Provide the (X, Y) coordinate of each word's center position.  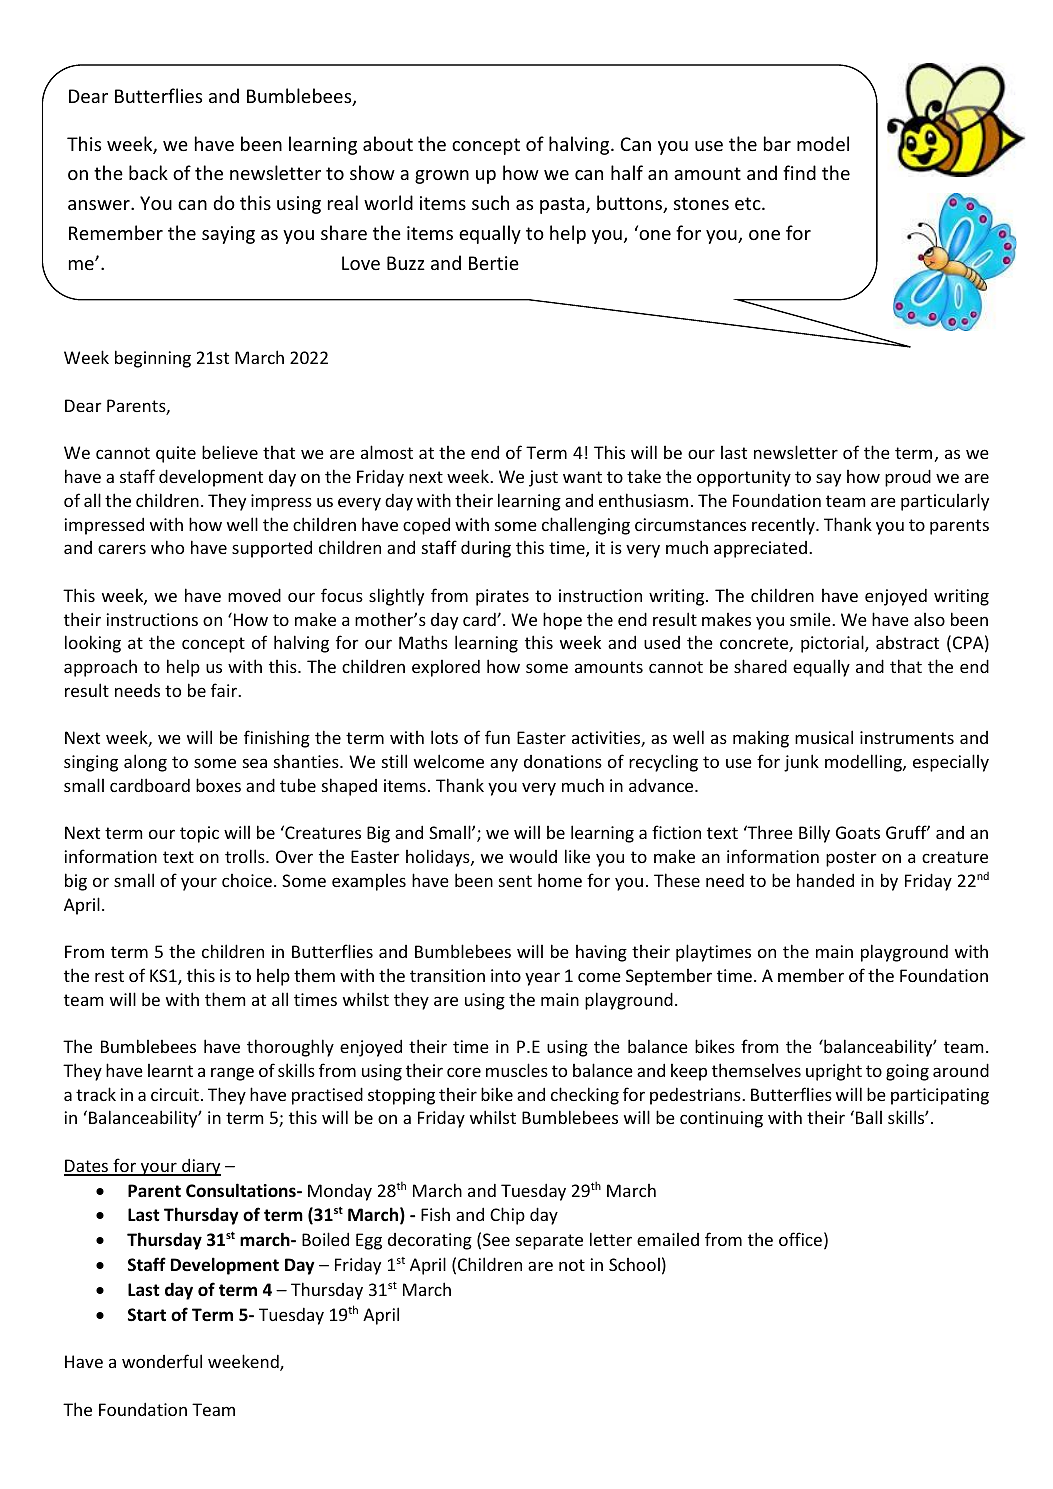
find (799, 172)
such (490, 202)
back (148, 172)
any (504, 765)
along (145, 763)
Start (147, 1314)
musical (824, 737)
